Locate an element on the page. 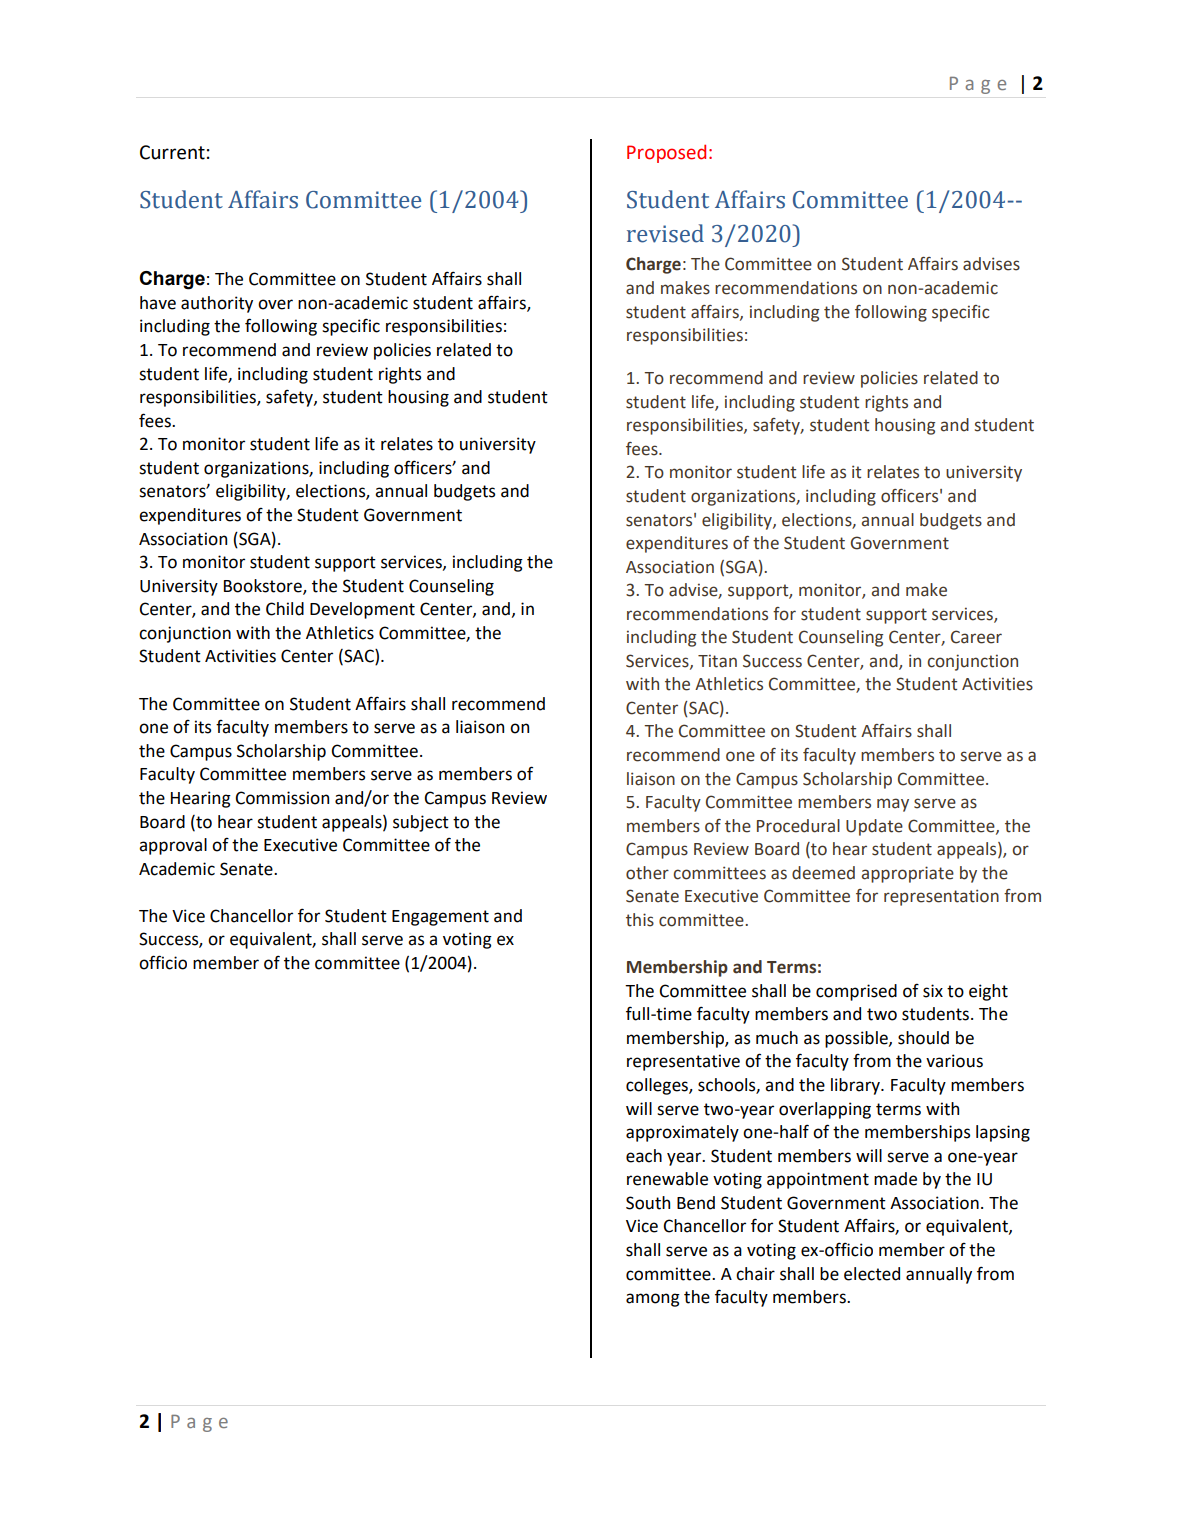  this is located at coordinates (640, 920).
